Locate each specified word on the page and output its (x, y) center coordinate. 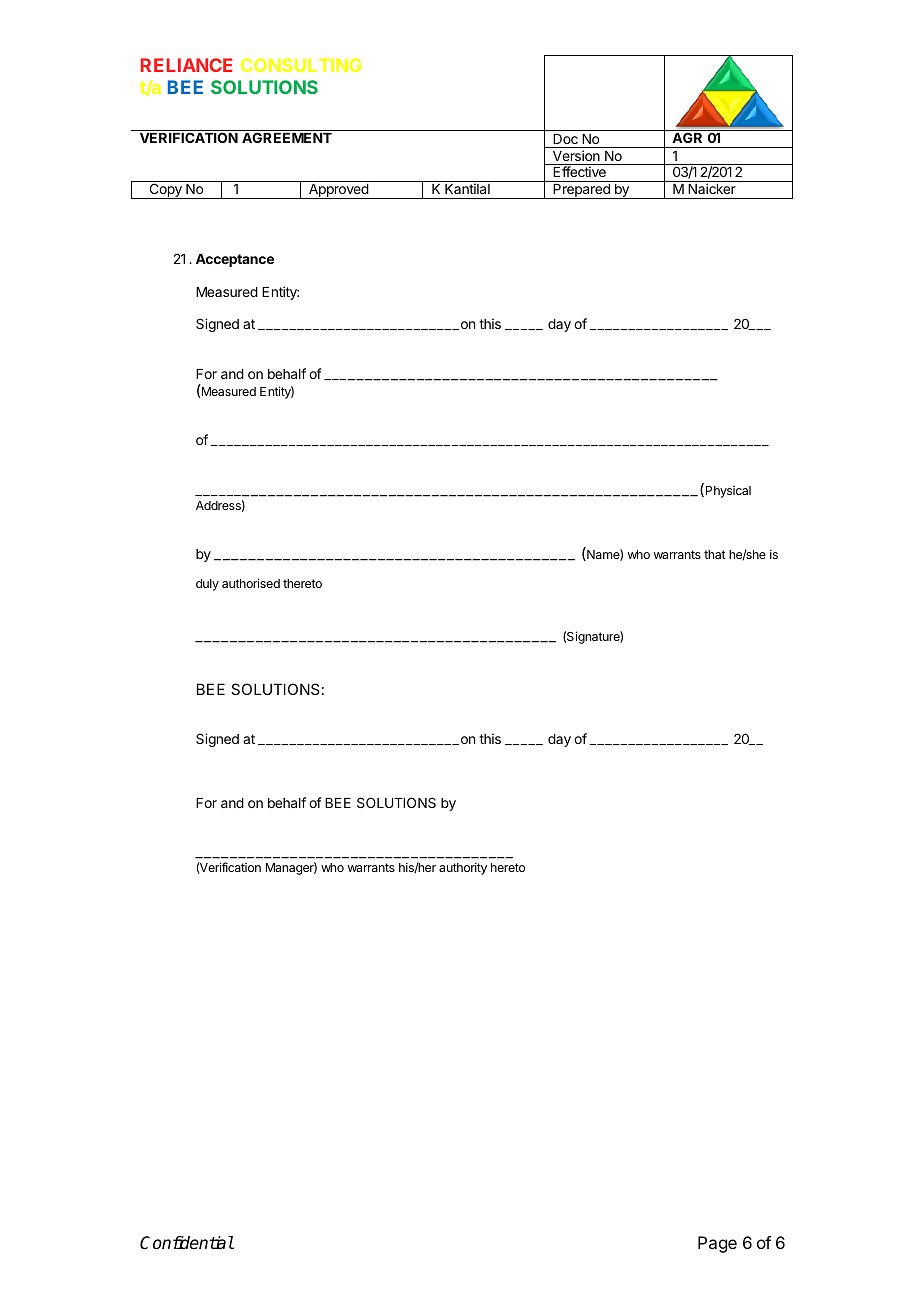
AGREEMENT (287, 137)
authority (463, 868)
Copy (165, 191)
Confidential (187, 1243)
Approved (338, 191)
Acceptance (235, 260)
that (715, 554)
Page (717, 1244)
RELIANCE (186, 65)
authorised (251, 583)
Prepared (581, 191)
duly (207, 585)
